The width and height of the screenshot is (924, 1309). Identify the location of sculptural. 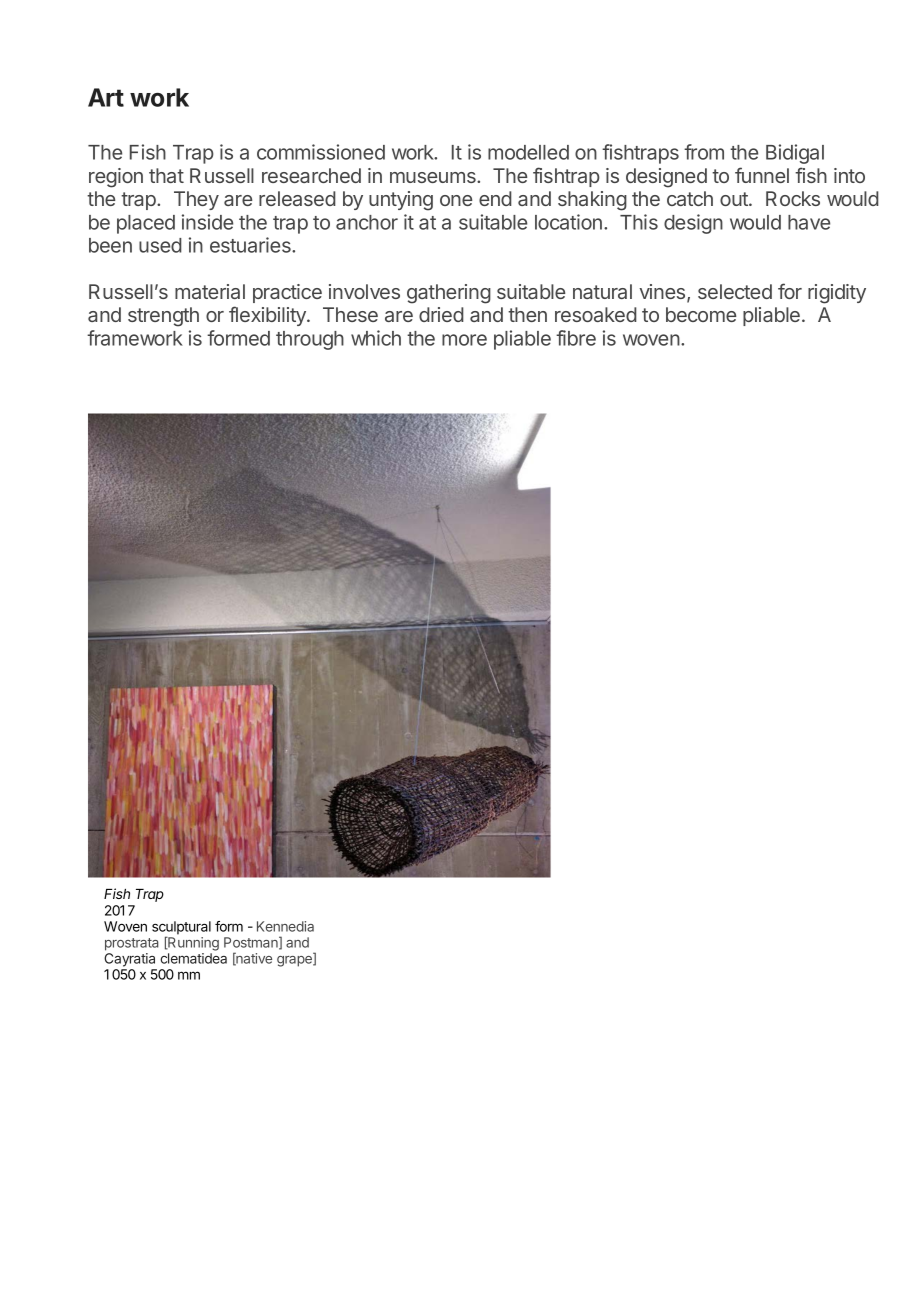
(181, 929).
